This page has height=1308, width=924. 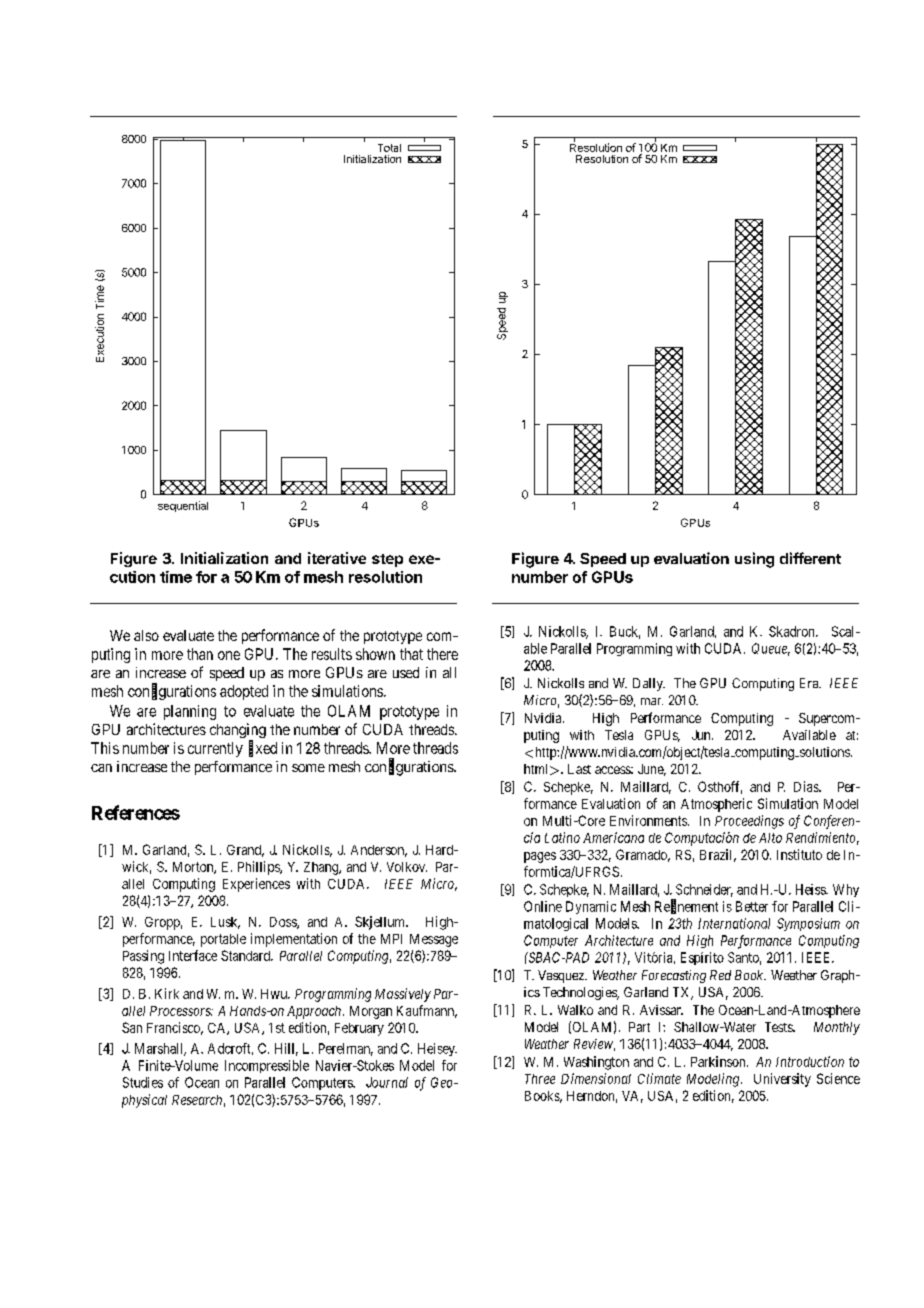 I want to click on there, so click(x=442, y=654).
